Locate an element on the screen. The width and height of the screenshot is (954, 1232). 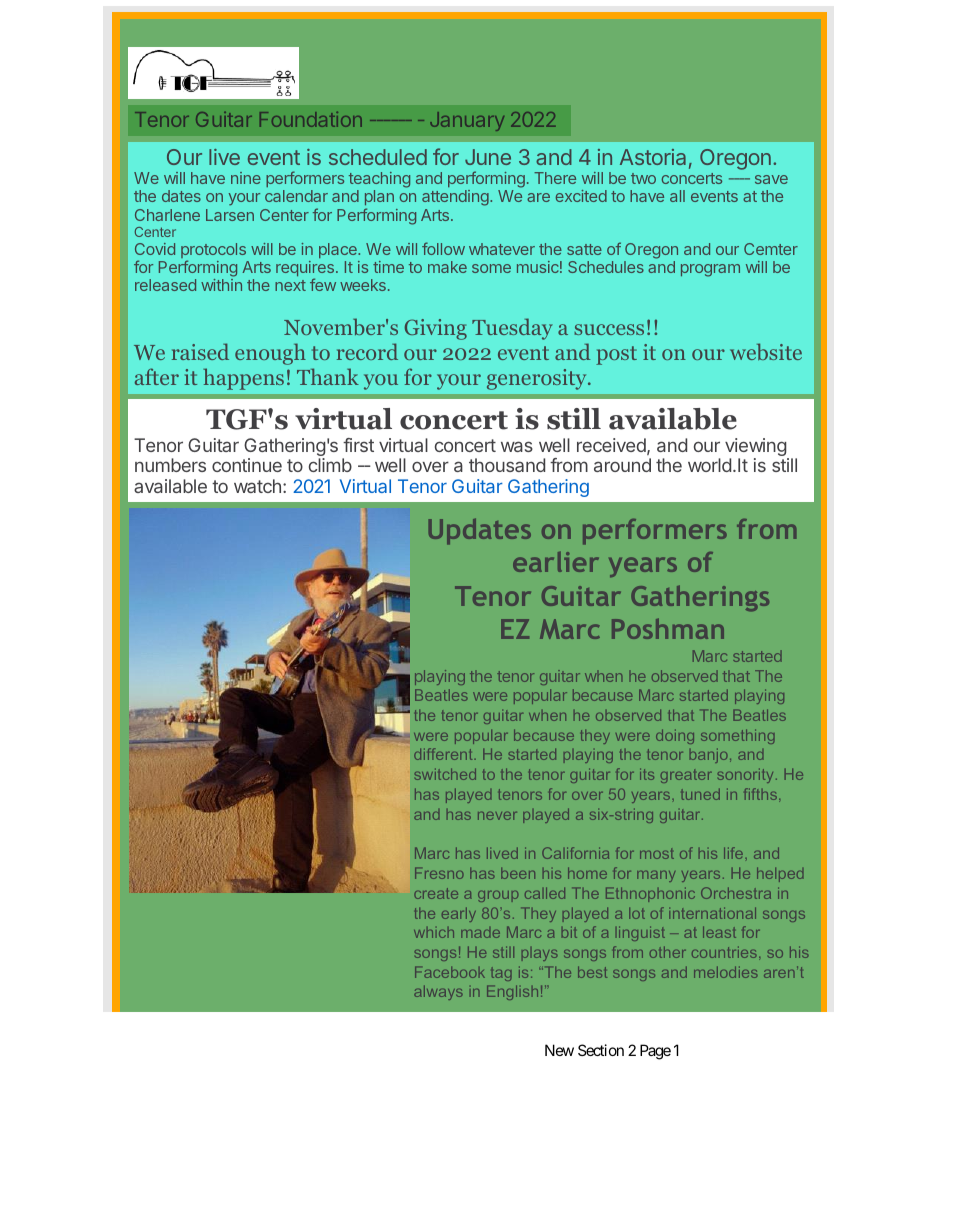
Astoria is located at coordinates (653, 157).
